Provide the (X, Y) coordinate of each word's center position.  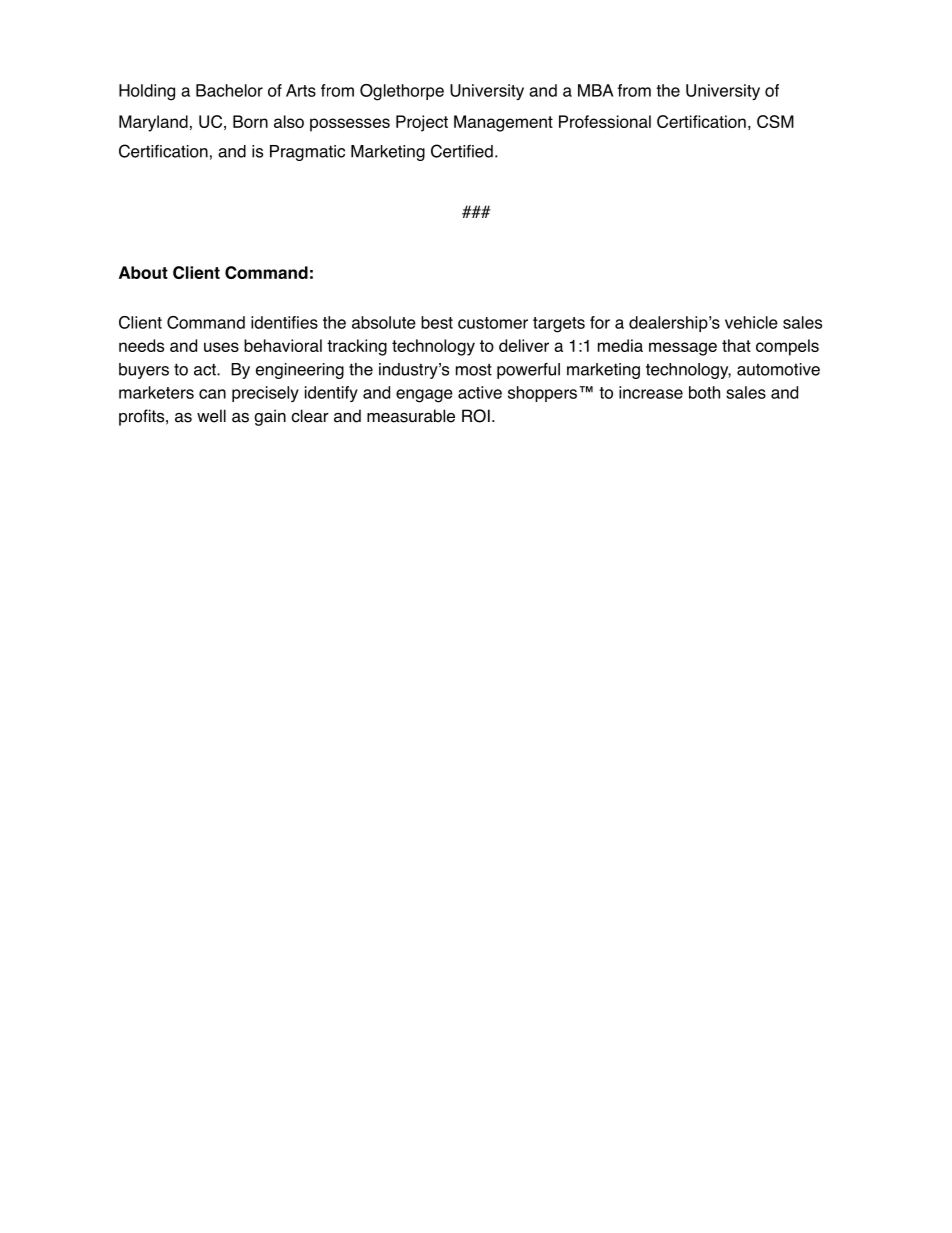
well (211, 416)
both (704, 392)
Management (503, 123)
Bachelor (229, 90)
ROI (476, 416)
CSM (775, 121)
